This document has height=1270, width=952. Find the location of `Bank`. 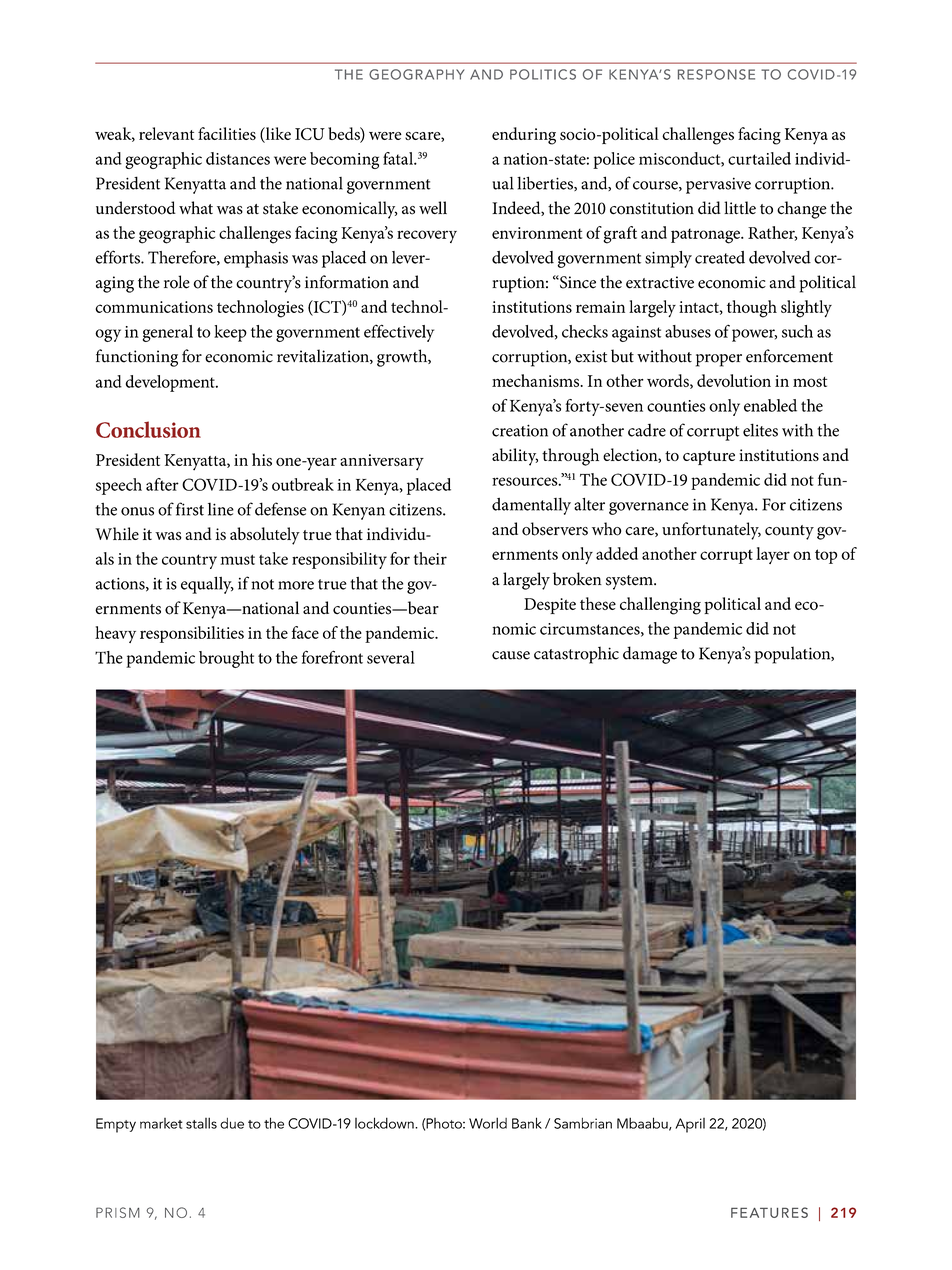

Bank is located at coordinates (527, 1123).
